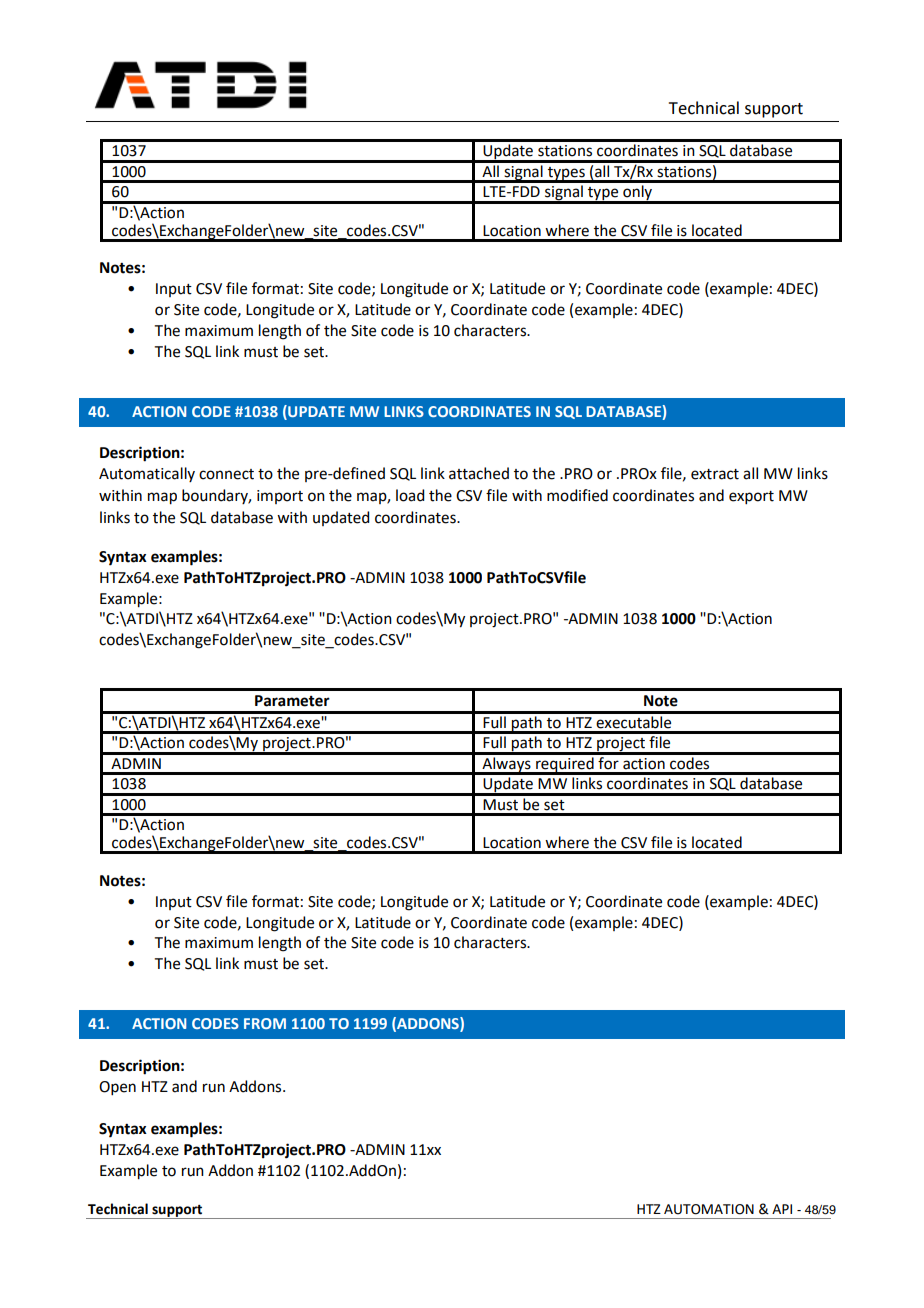 This screenshot has height=1308, width=924. I want to click on import, so click(280, 497).
